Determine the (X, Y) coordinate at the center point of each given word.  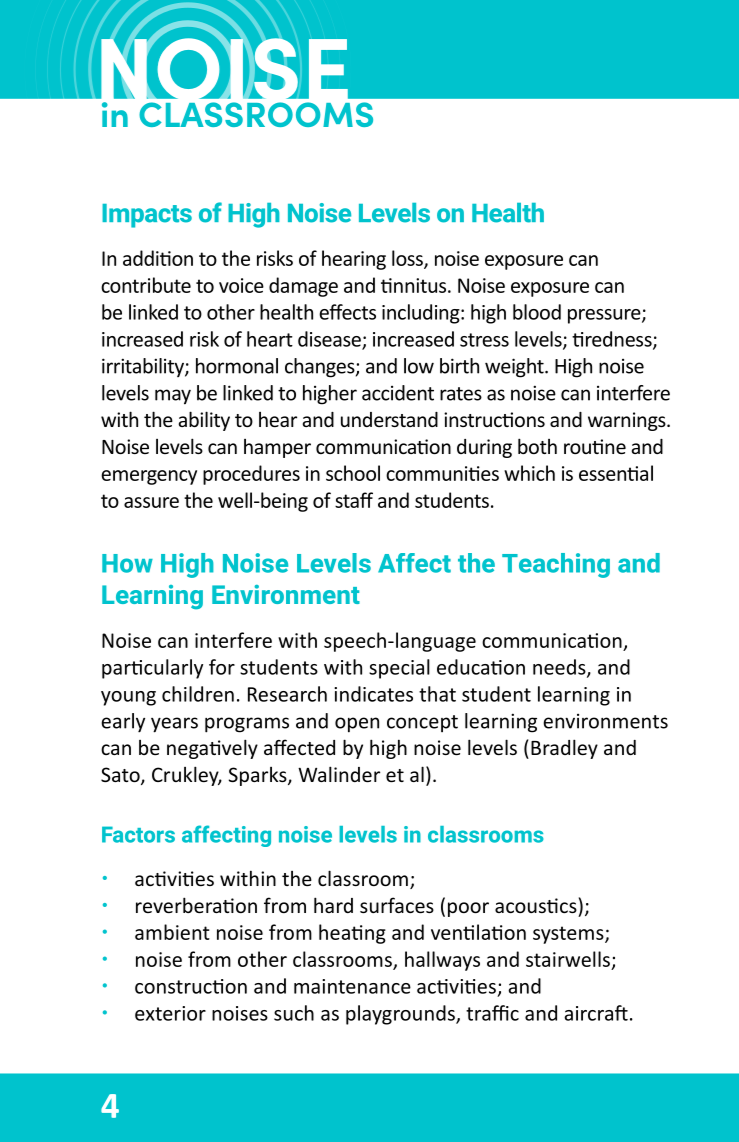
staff (354, 500)
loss (408, 259)
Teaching (556, 565)
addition (158, 258)
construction (191, 986)
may (173, 397)
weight (515, 368)
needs (560, 668)
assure (151, 502)
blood (537, 312)
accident (398, 393)
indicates (373, 694)
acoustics (536, 905)
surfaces (397, 905)
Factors (138, 834)
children (198, 694)
